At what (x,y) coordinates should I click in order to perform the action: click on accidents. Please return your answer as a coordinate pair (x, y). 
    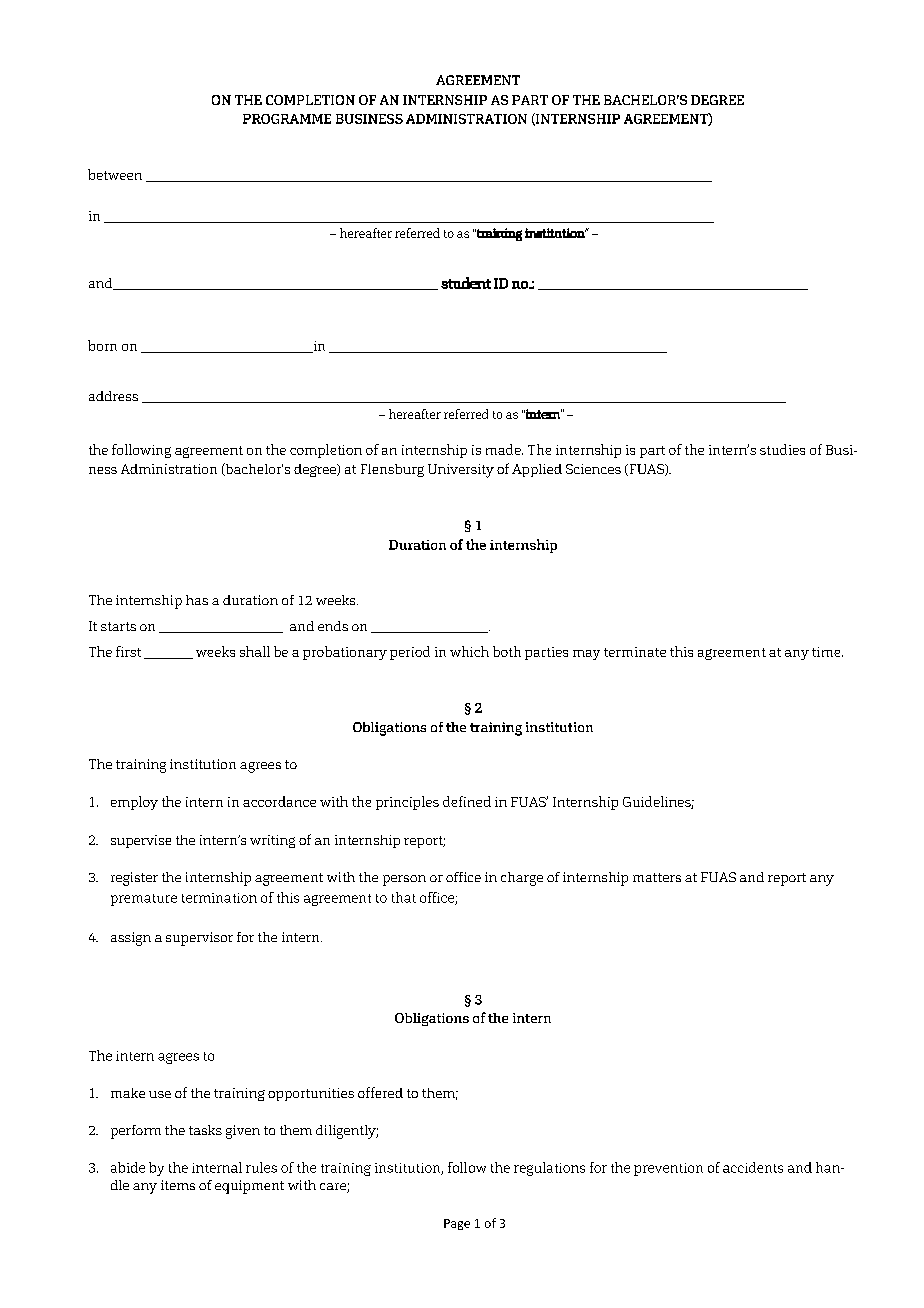
    Looking at the image, I should click on (753, 1167).
